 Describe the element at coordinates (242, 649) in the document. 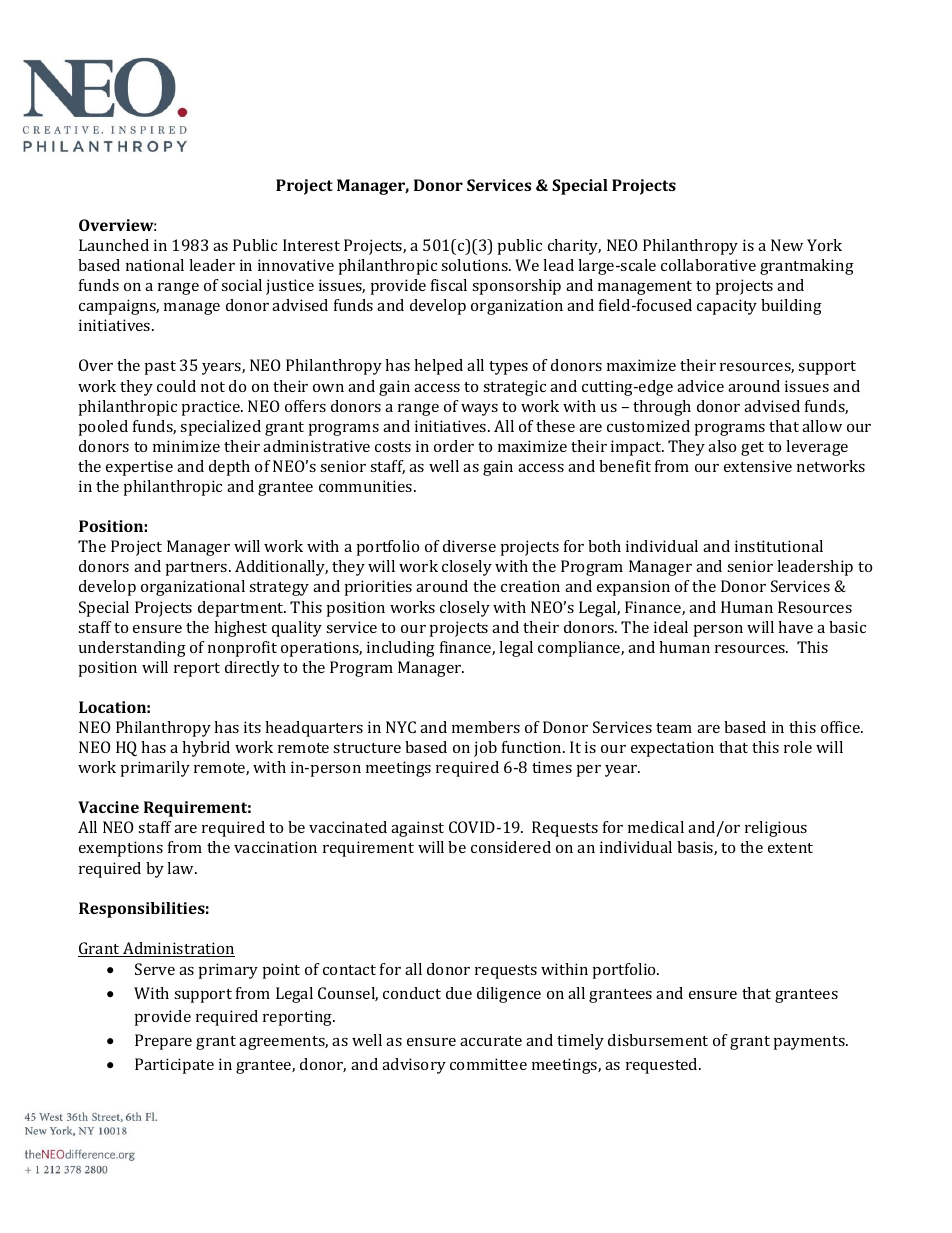

I see `nonprofit` at that location.
